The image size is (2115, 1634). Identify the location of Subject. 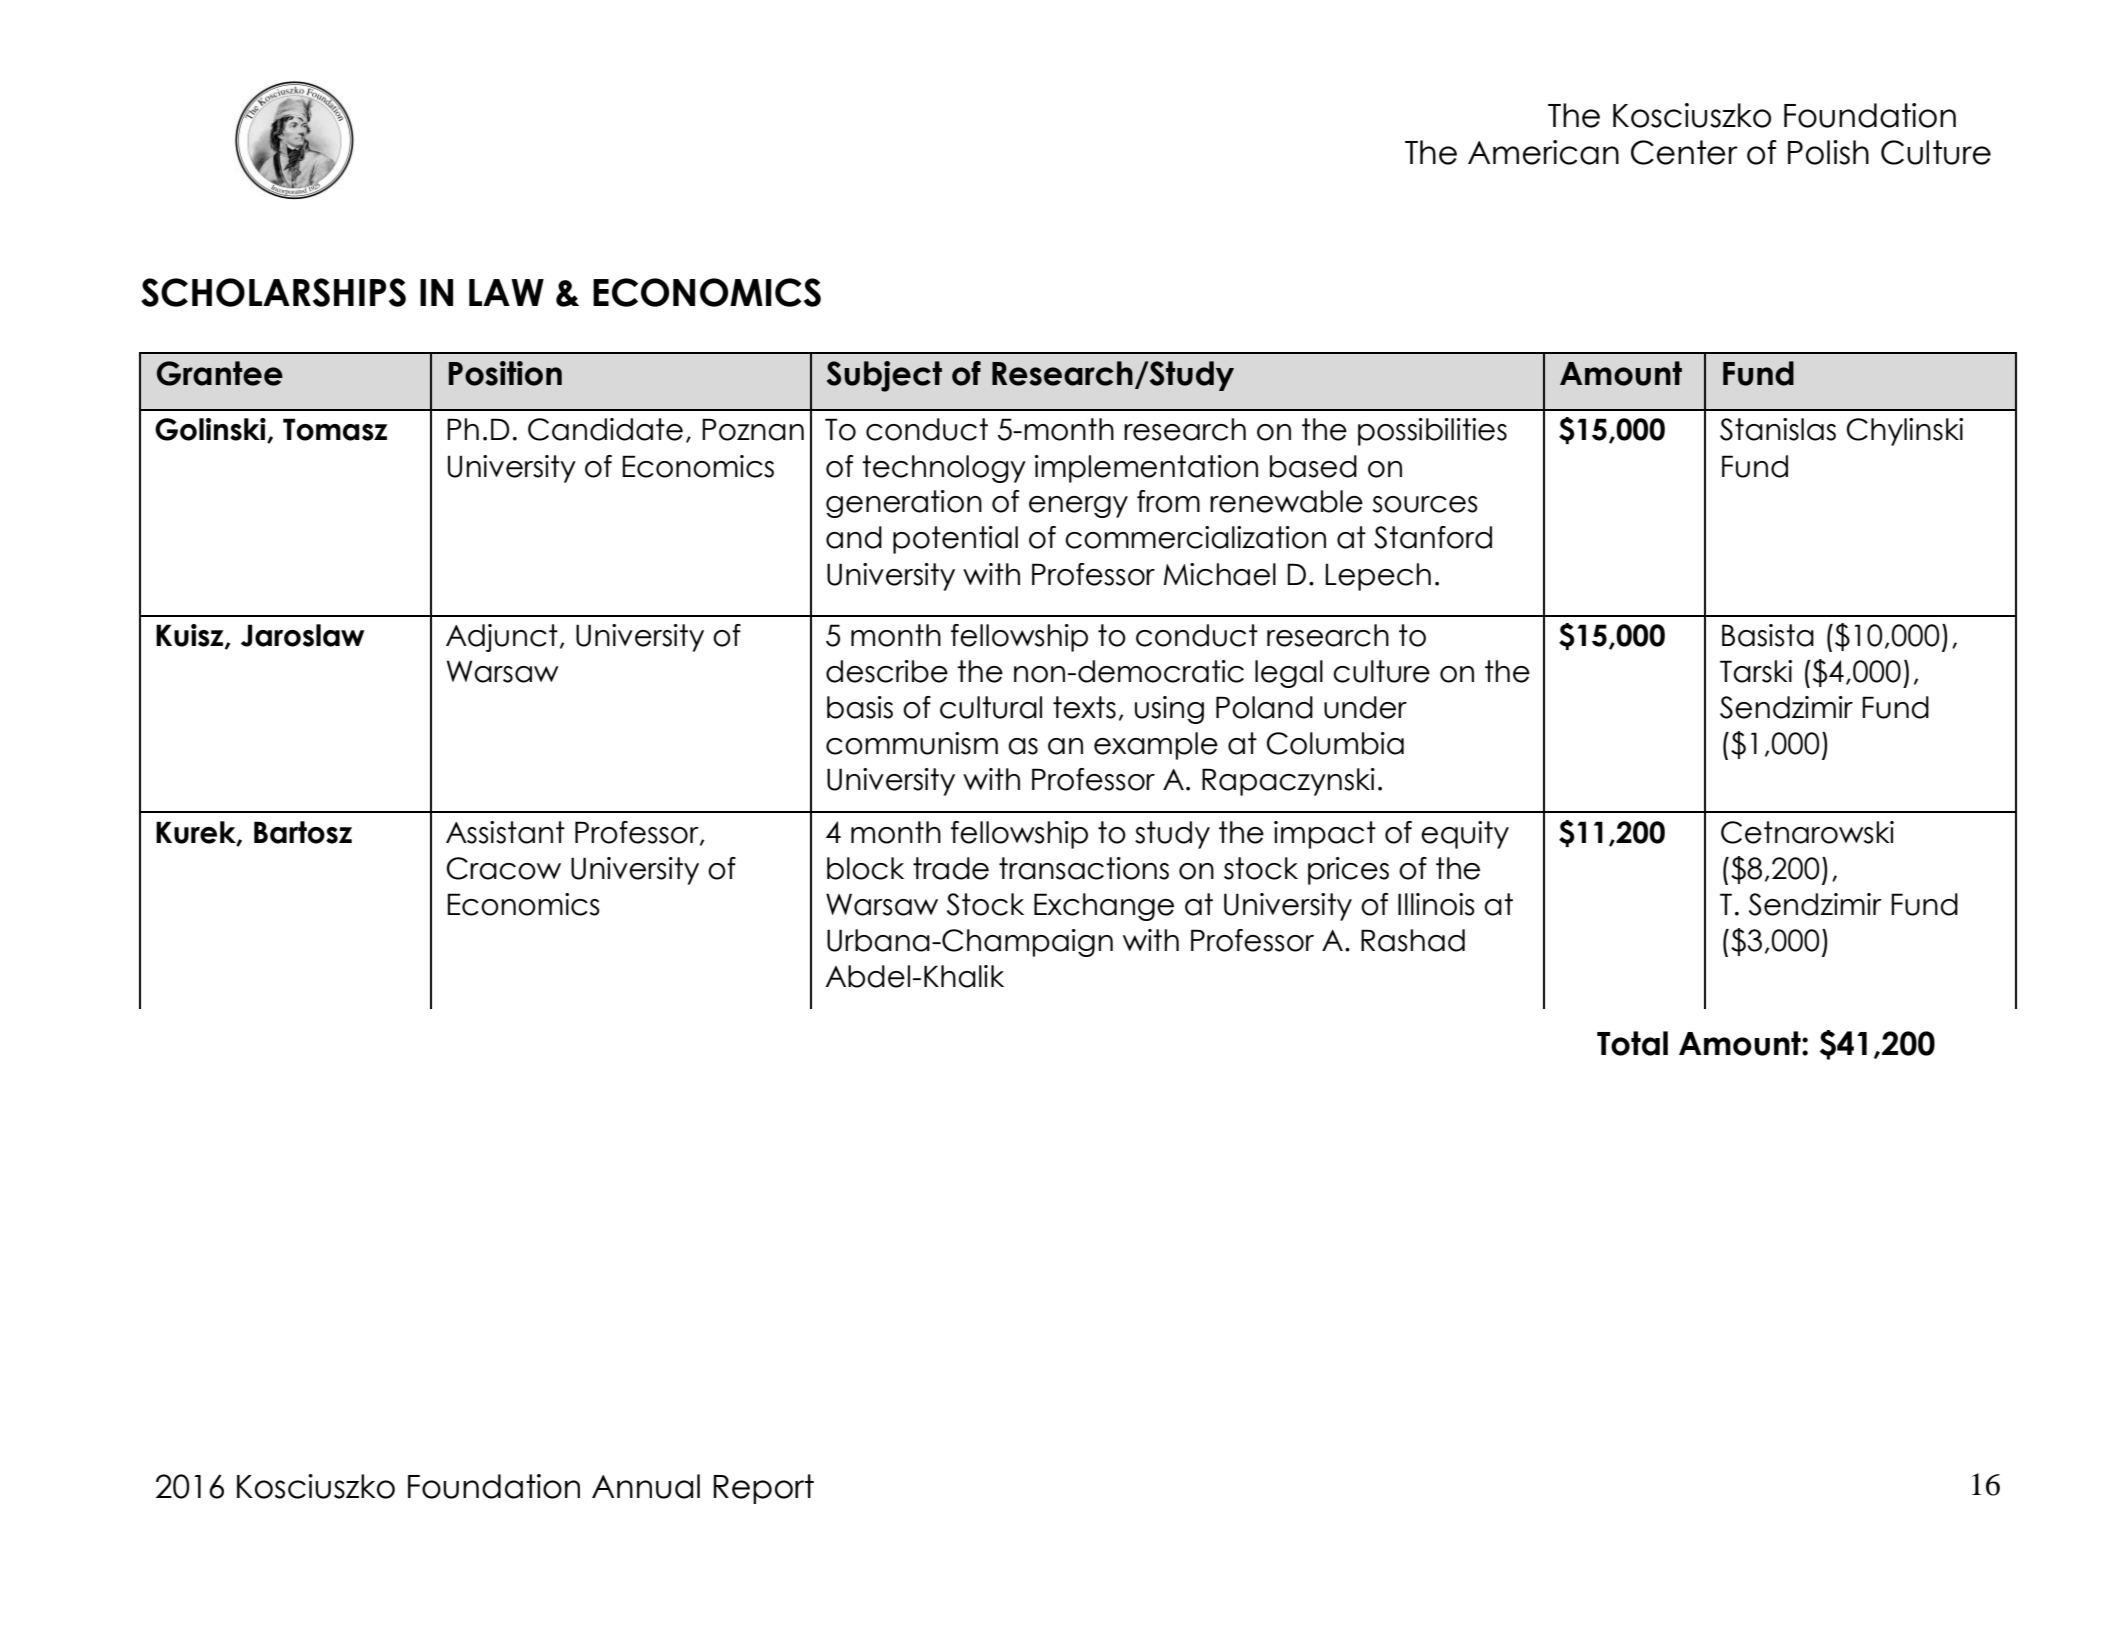
(884, 376).
